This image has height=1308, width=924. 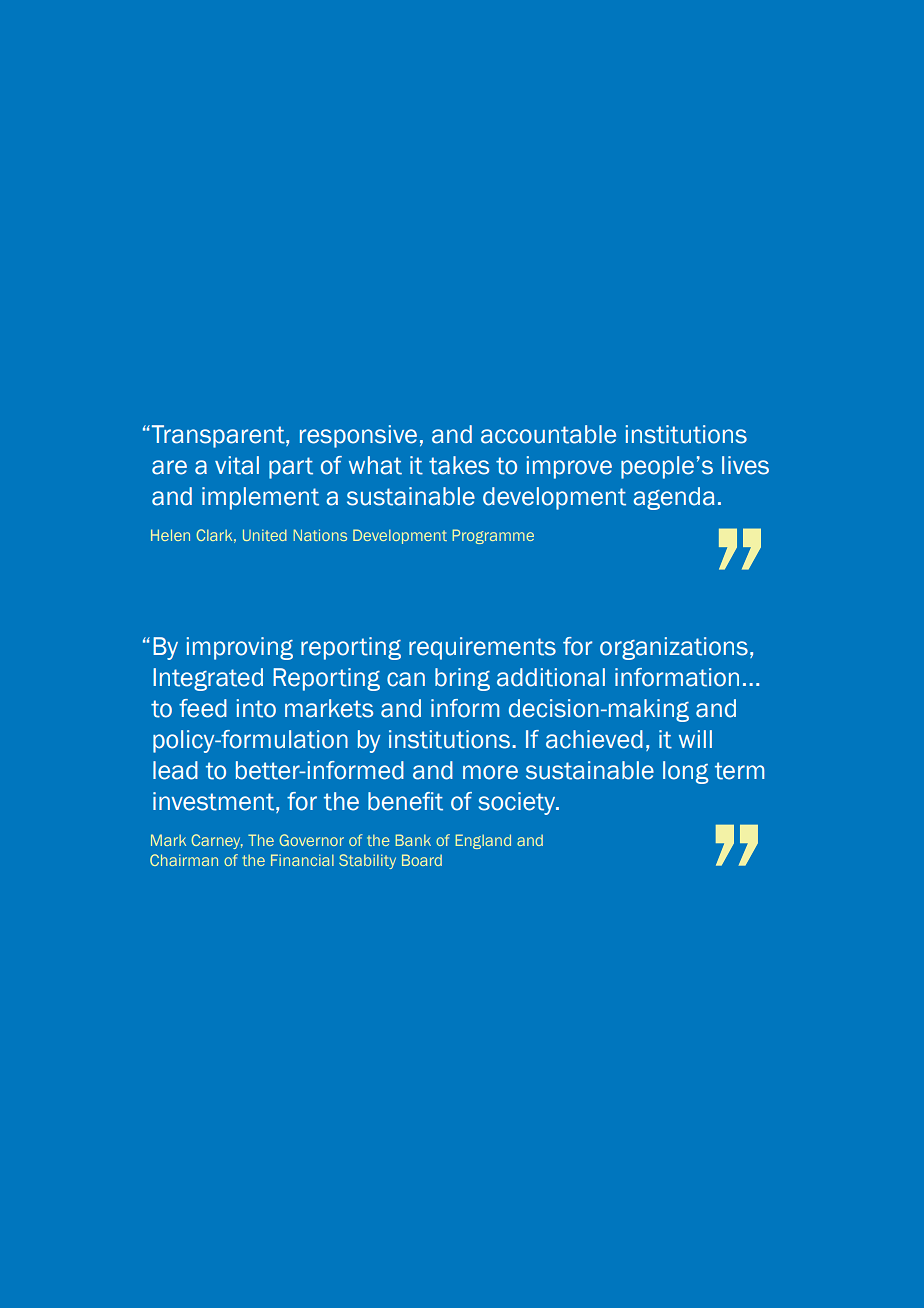 I want to click on takes, so click(x=459, y=465).
